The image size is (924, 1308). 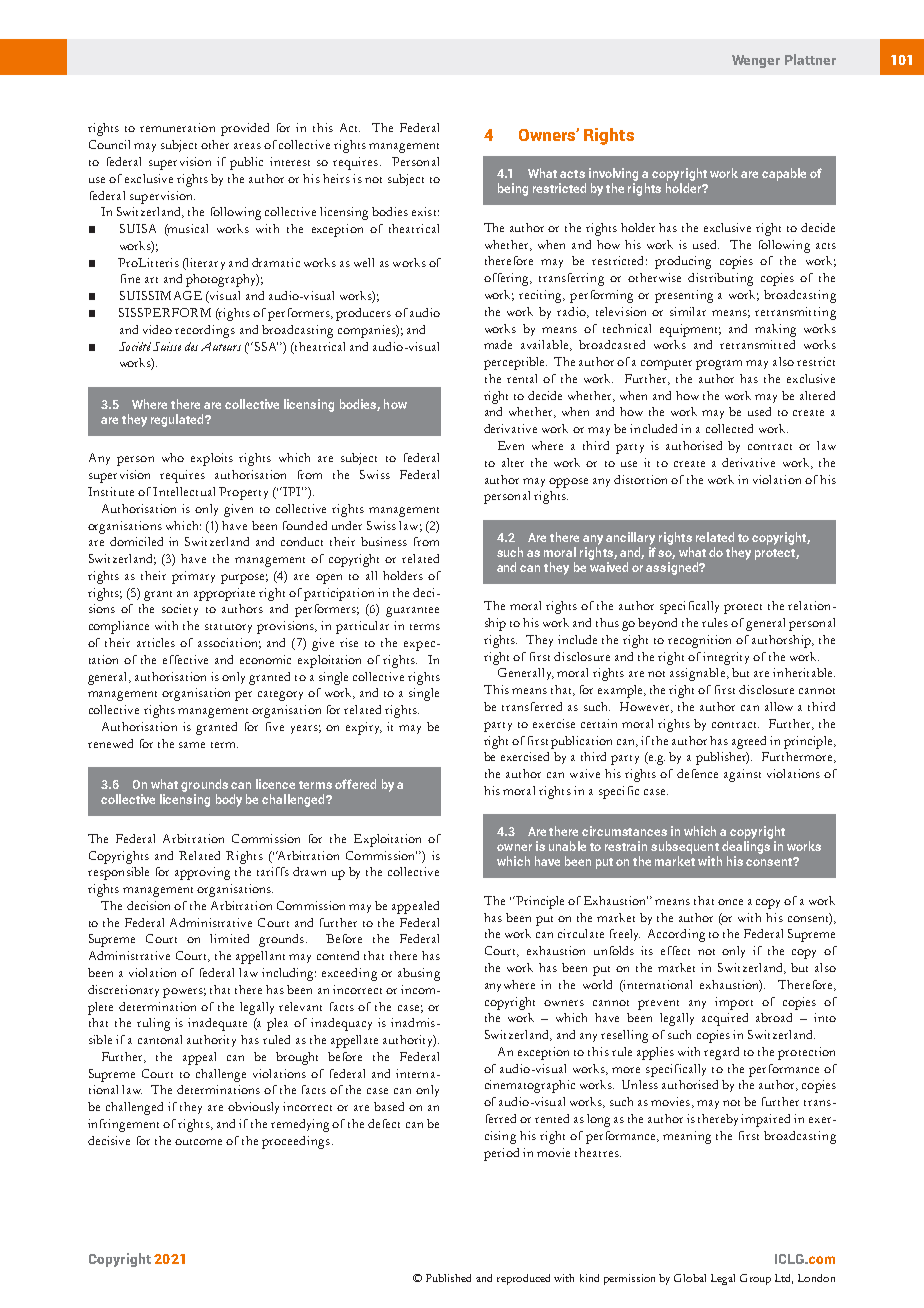 What do you see at coordinates (191, 346) in the screenshot?
I see `des` at bounding box center [191, 346].
